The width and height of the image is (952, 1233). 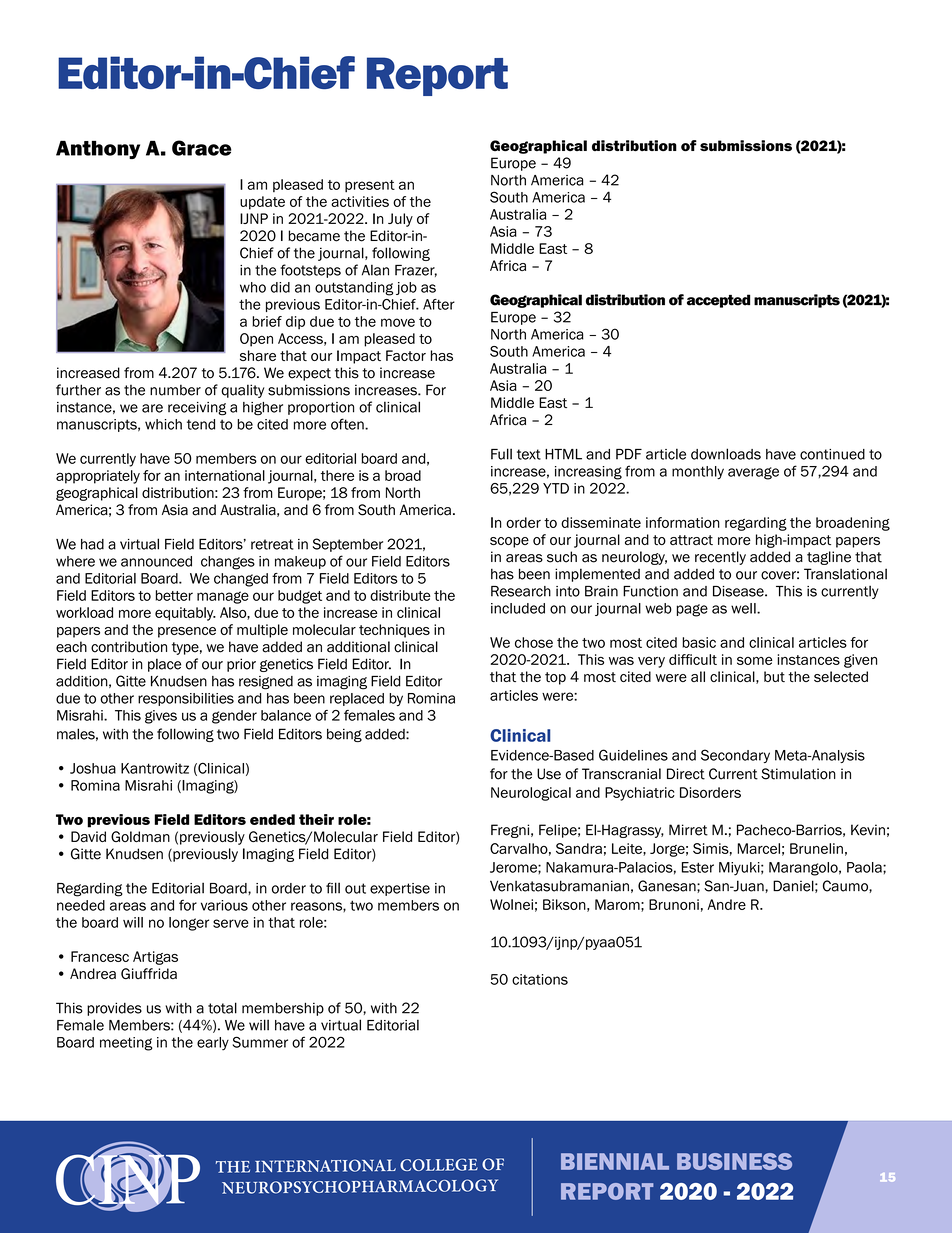 What do you see at coordinates (163, 424) in the image?
I see `which` at bounding box center [163, 424].
